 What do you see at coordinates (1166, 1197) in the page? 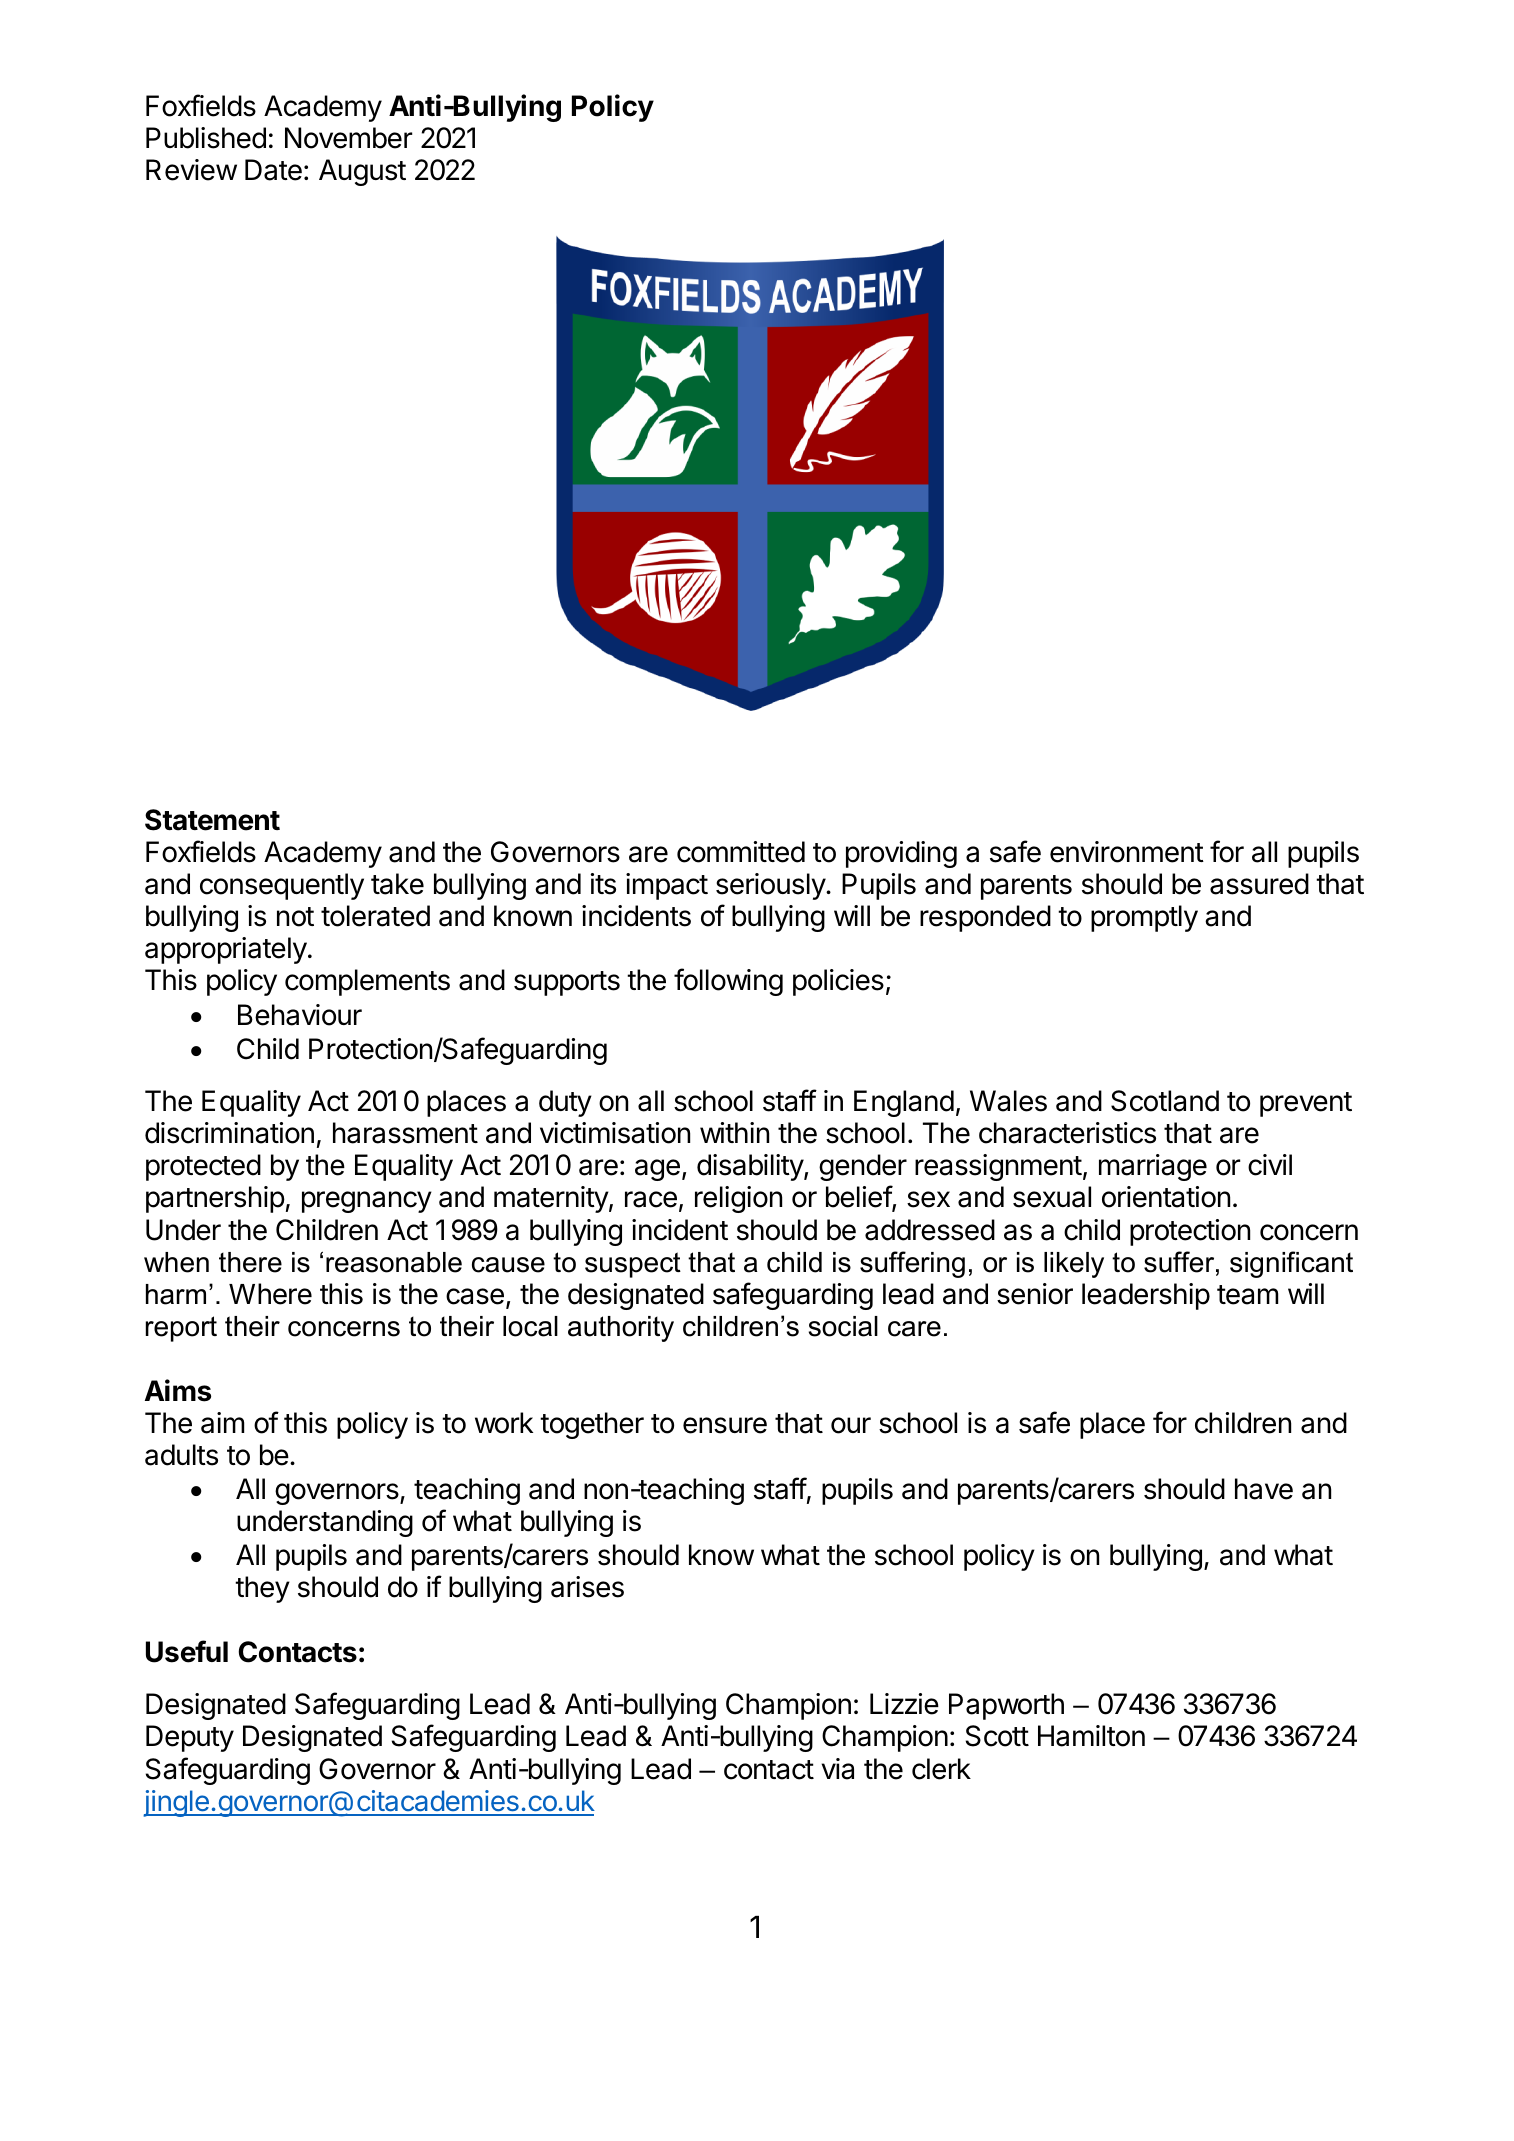
I see `orientation` at bounding box center [1166, 1197].
